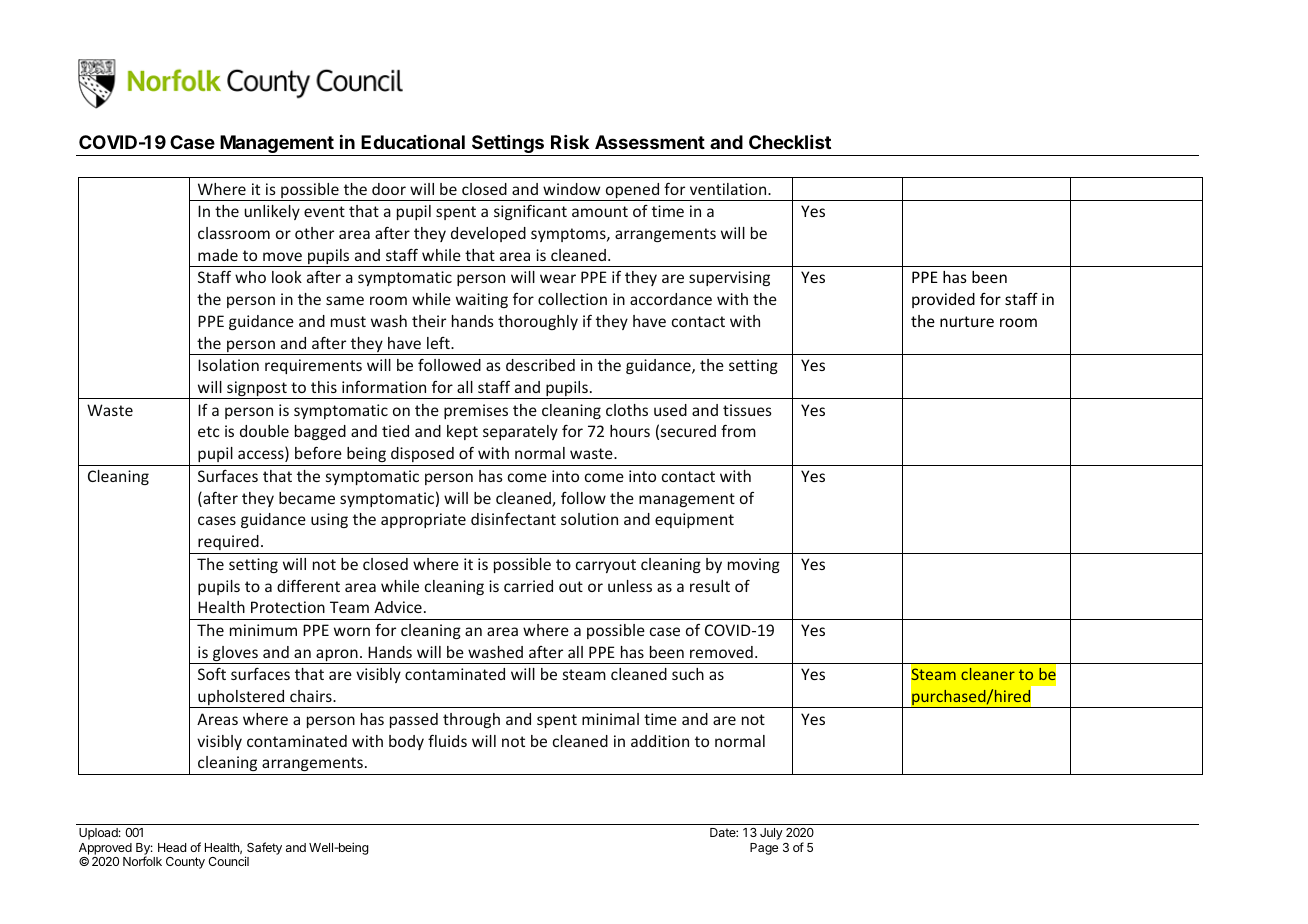 The image size is (1308, 924). I want to click on nurture, so click(967, 321).
